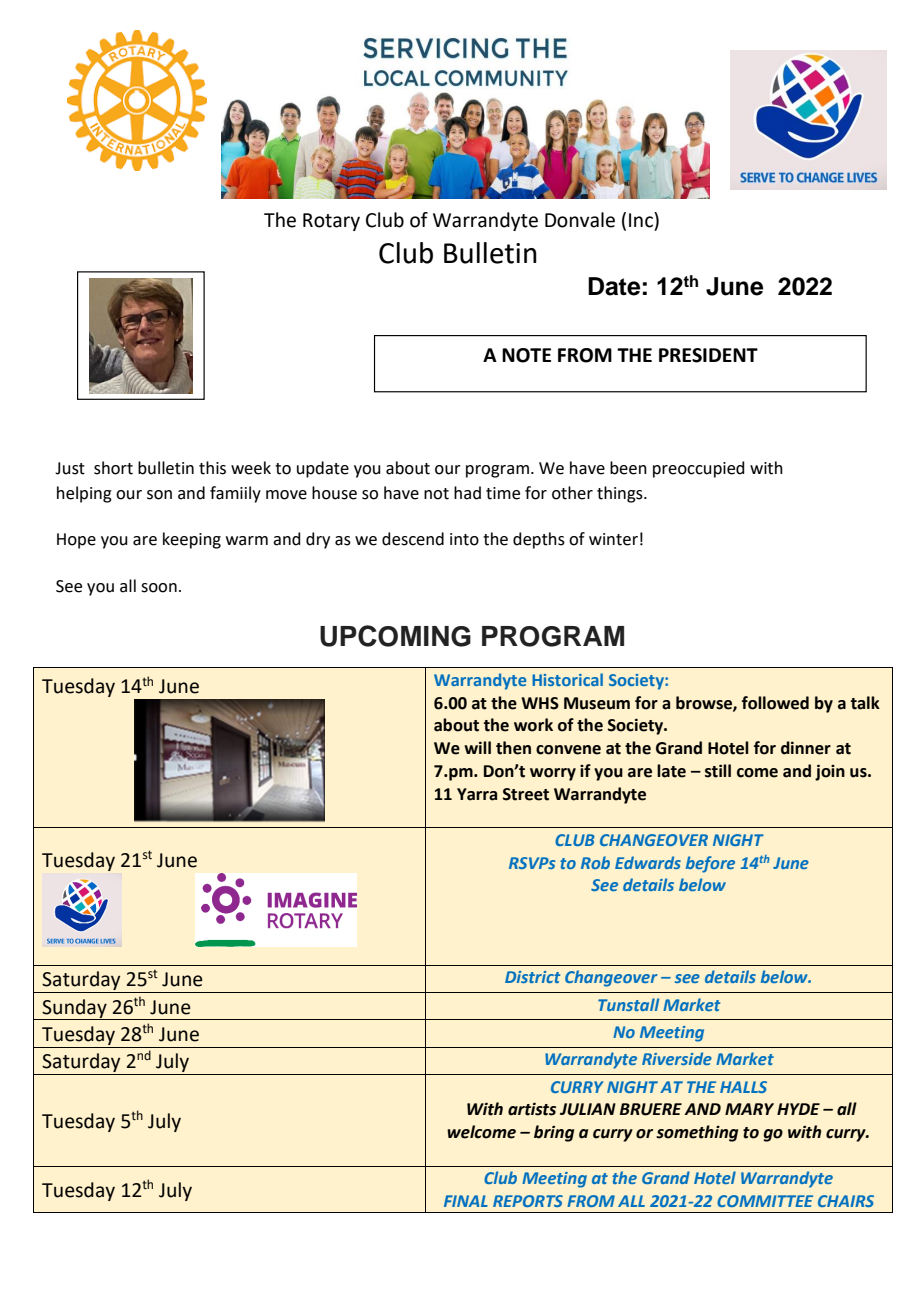 The height and width of the page is (1308, 924). Describe the element at coordinates (642, 220) in the page. I see `Inc` at that location.
